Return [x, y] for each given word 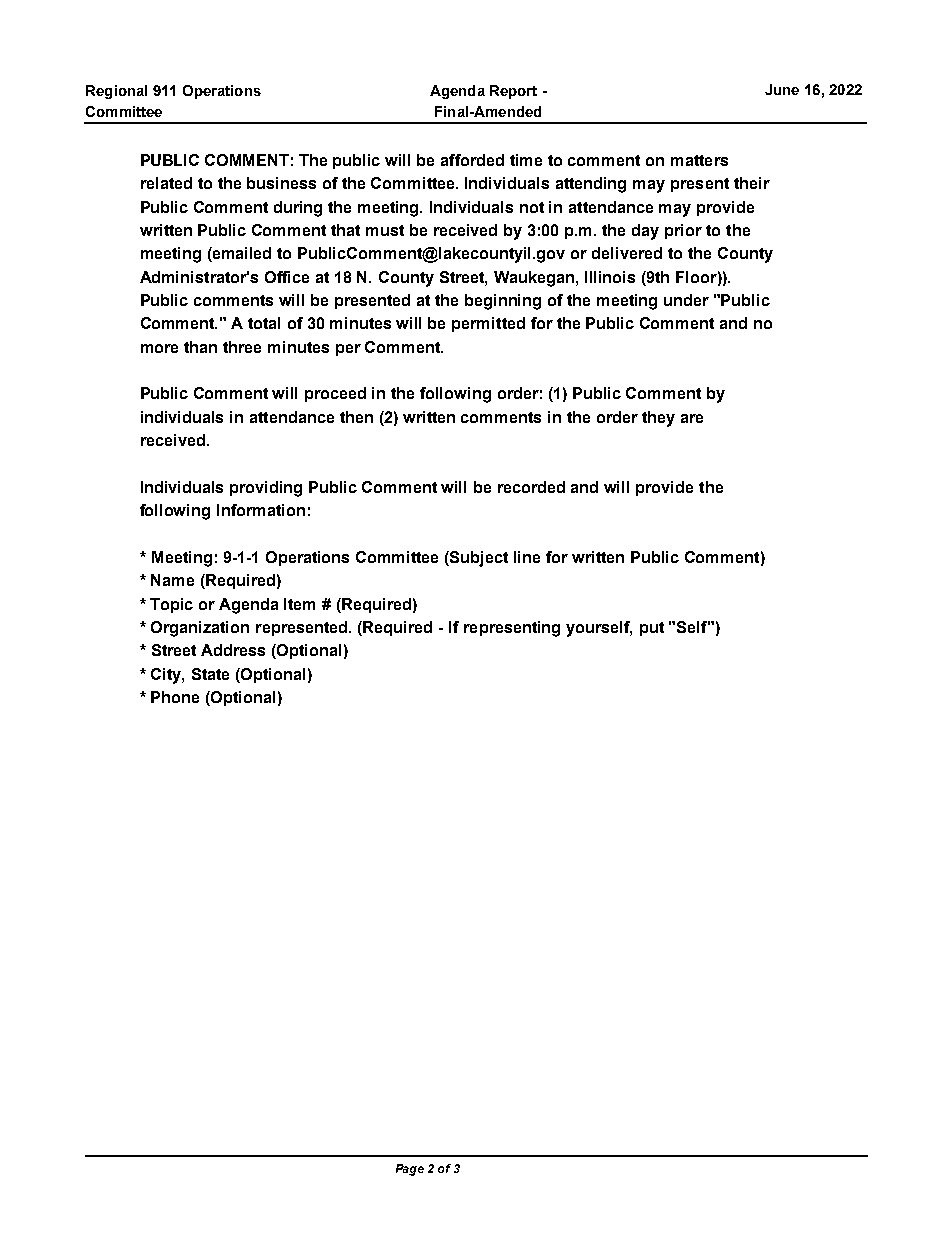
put [652, 629]
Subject [479, 559]
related [166, 183]
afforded [472, 160]
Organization [200, 629]
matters [699, 160]
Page [410, 1170]
